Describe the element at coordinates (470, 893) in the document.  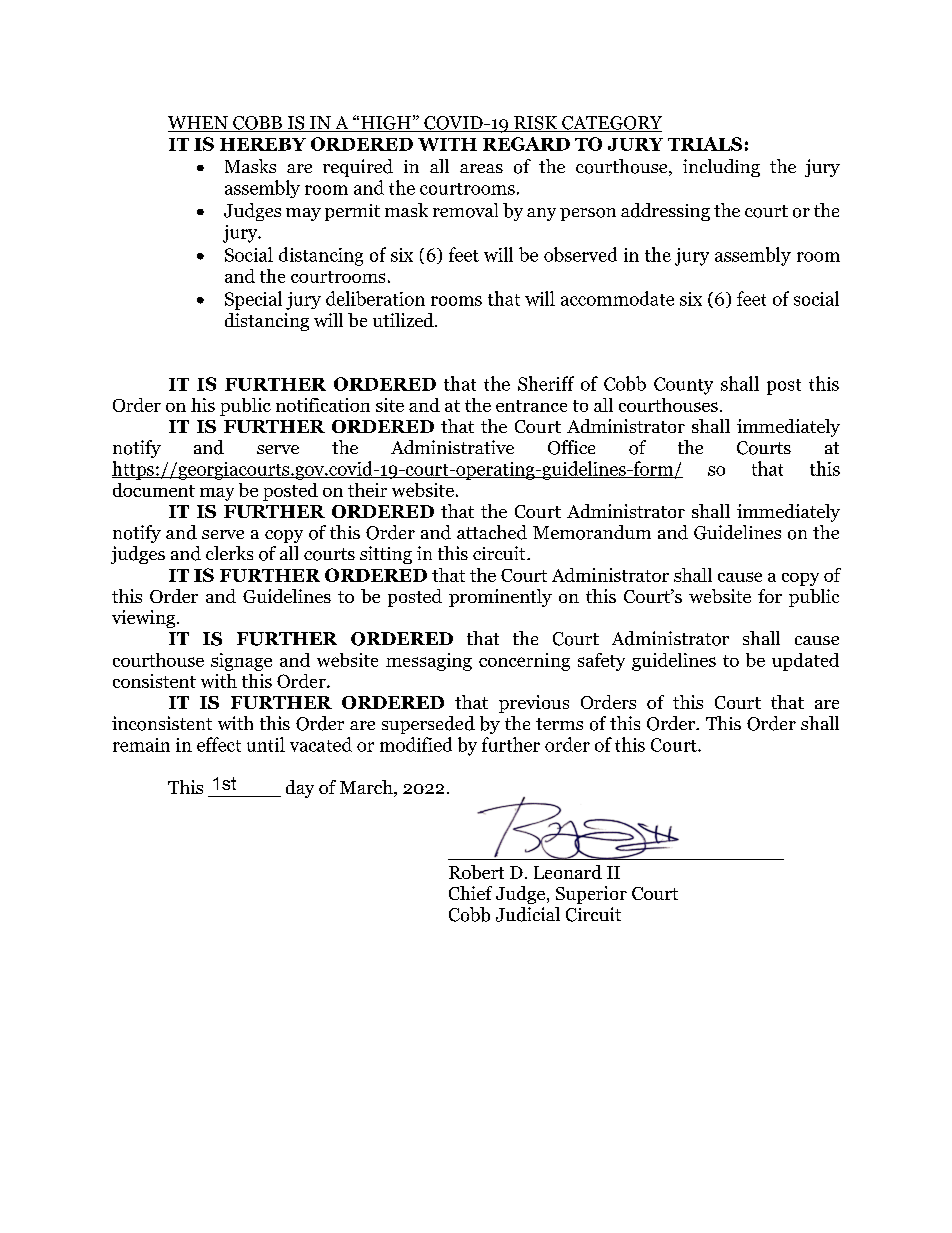
I see `Chief` at that location.
